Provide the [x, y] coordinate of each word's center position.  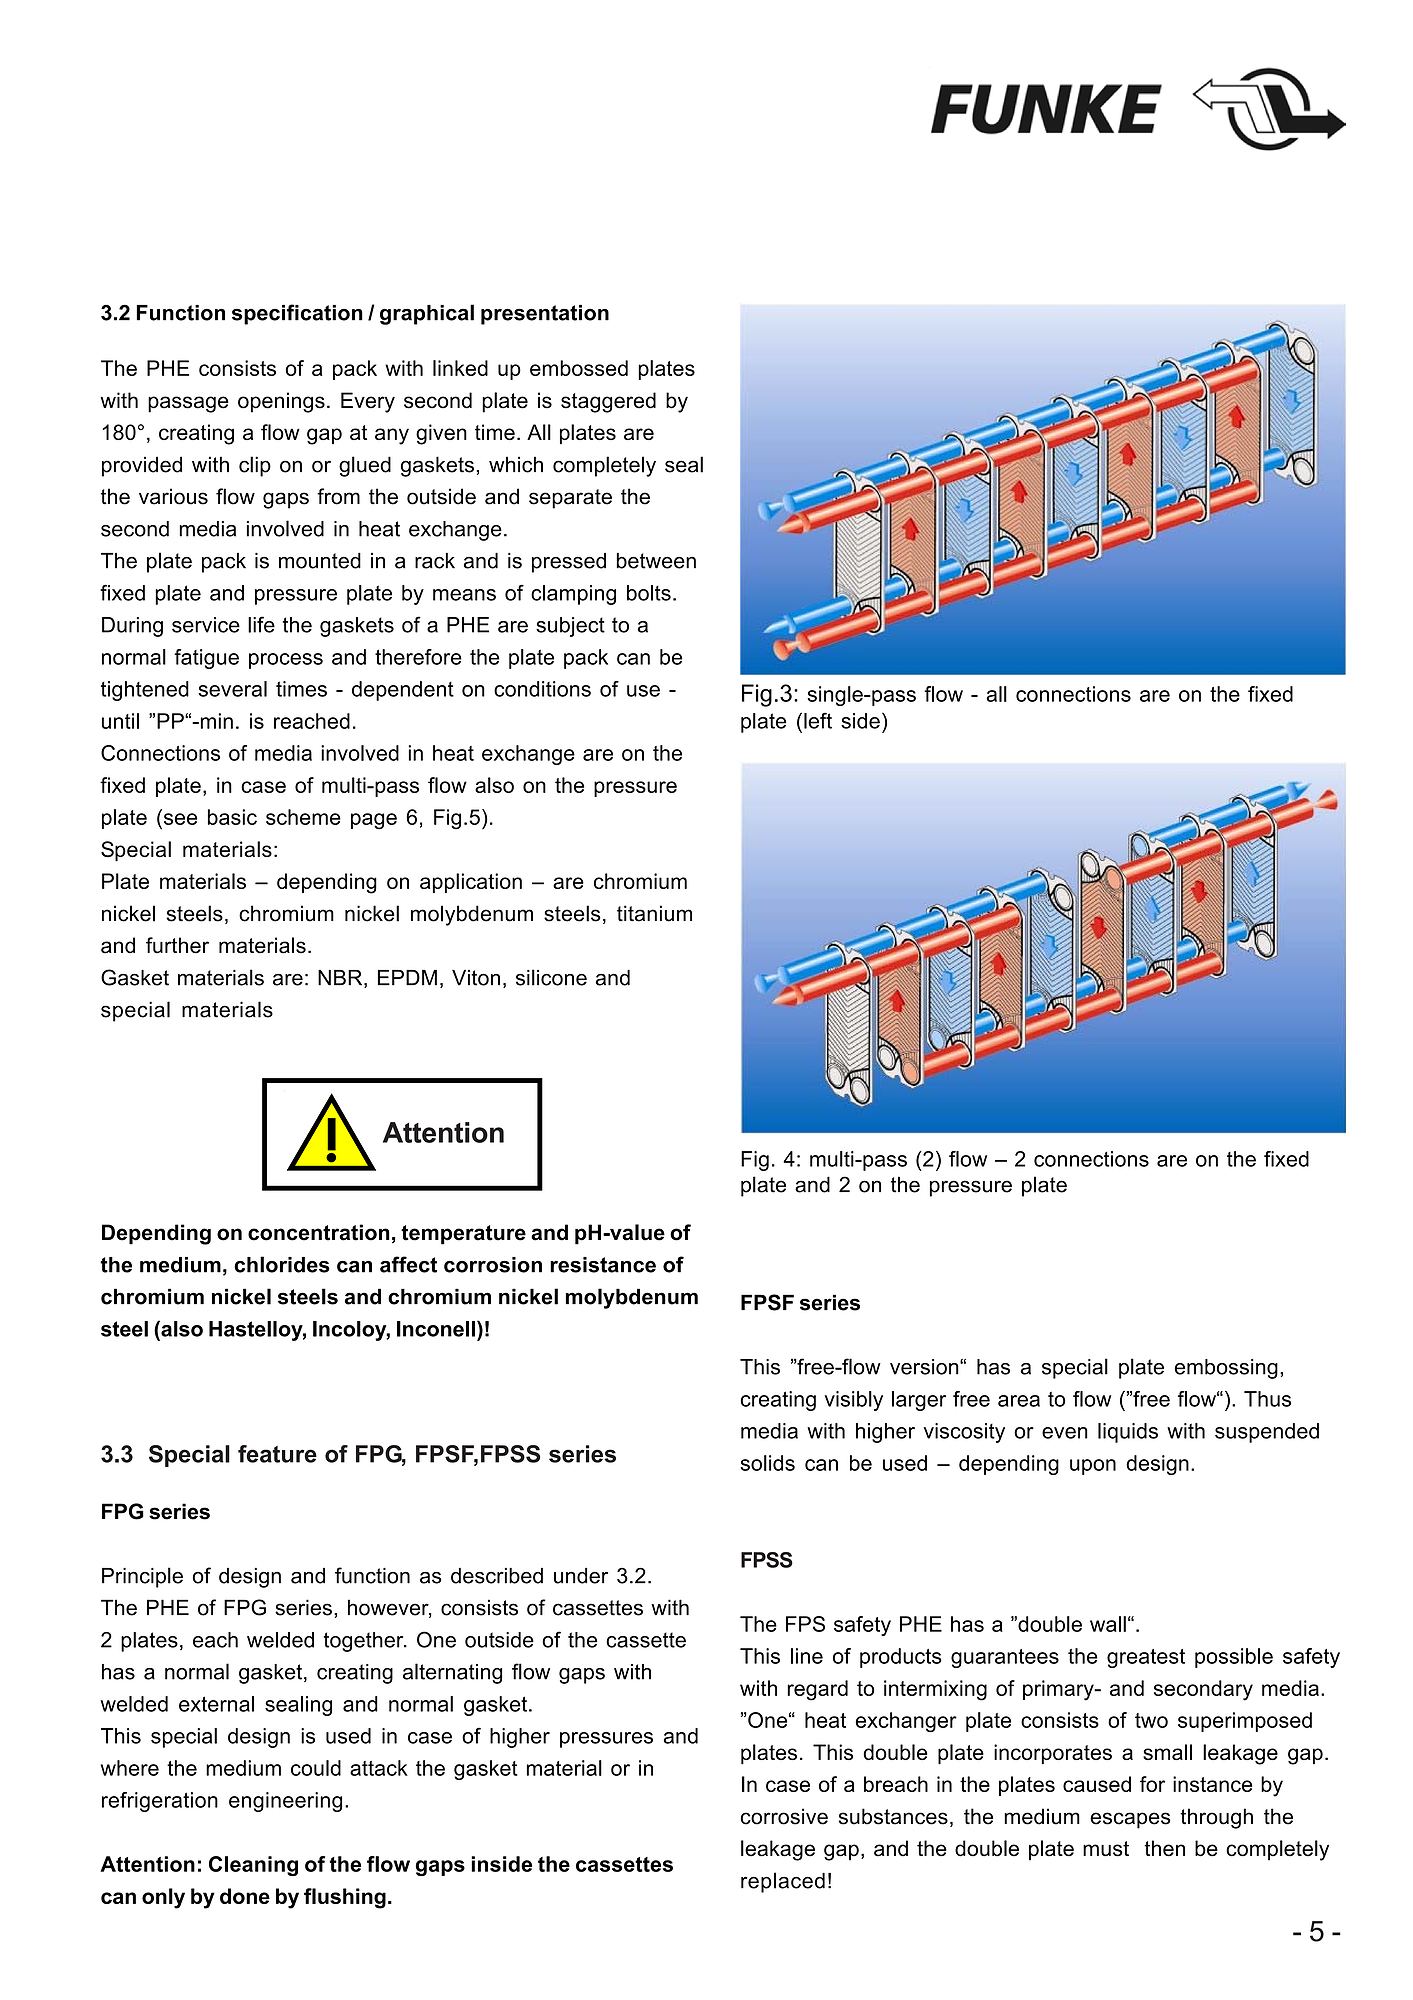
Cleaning [253, 1866]
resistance [603, 1265]
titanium [654, 913]
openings [281, 402]
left [818, 720]
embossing [1226, 1369]
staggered [608, 402]
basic [232, 817]
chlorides [282, 1264]
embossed [579, 368]
